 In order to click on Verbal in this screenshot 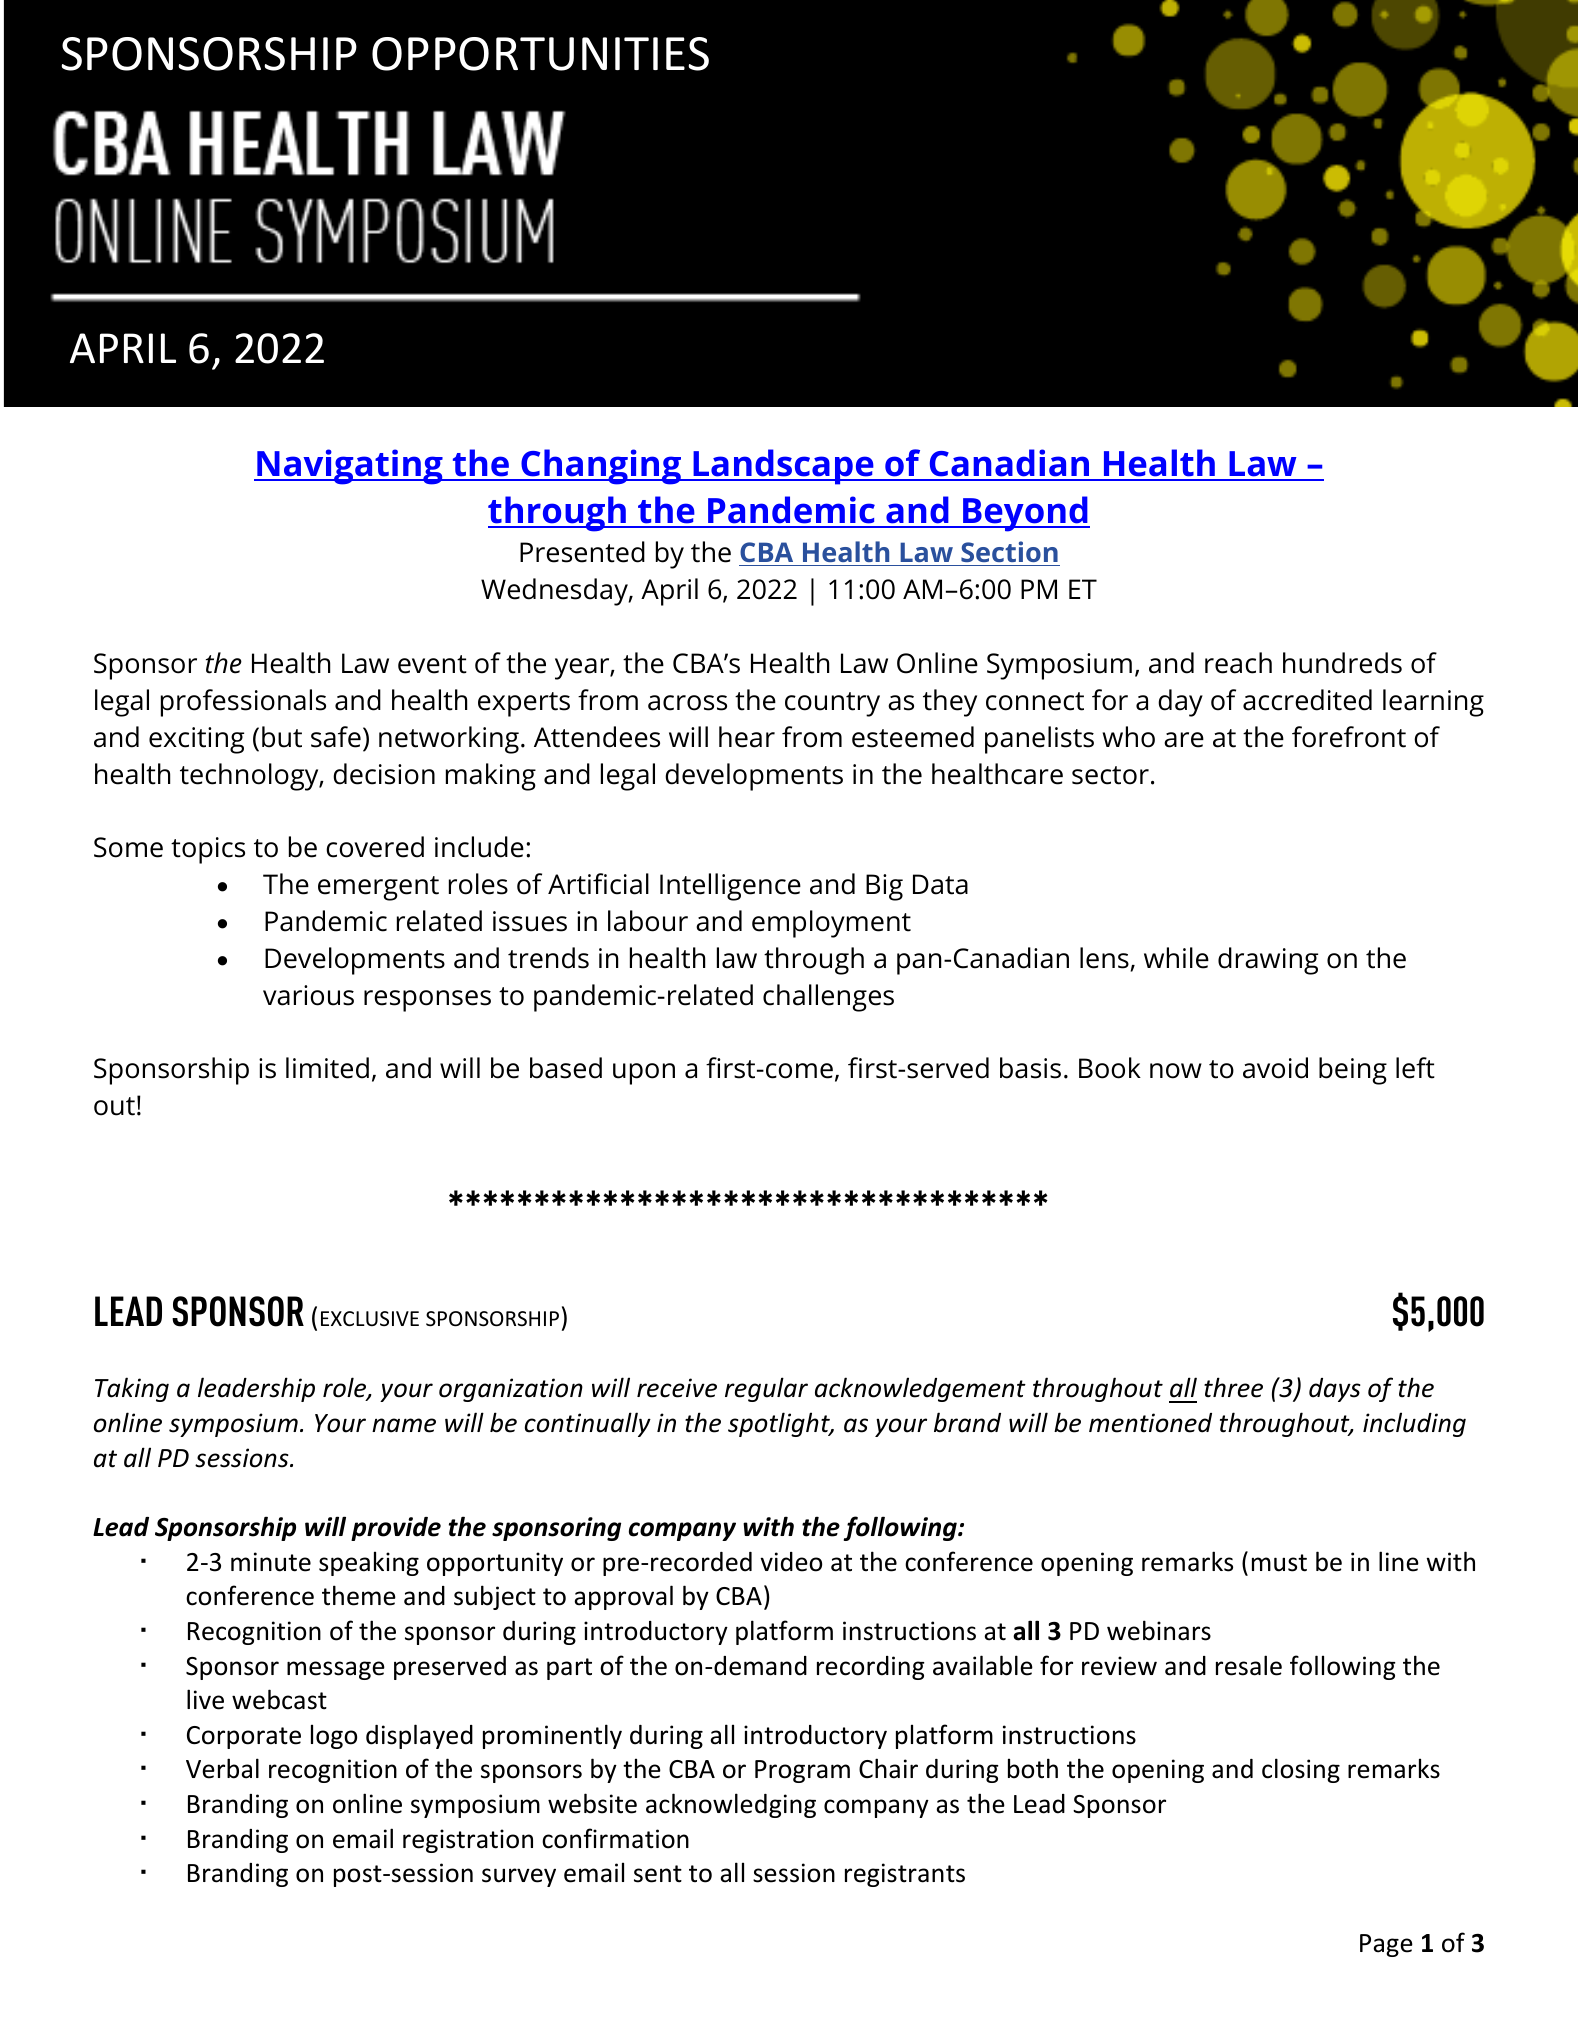, I will do `click(222, 1768)`.
